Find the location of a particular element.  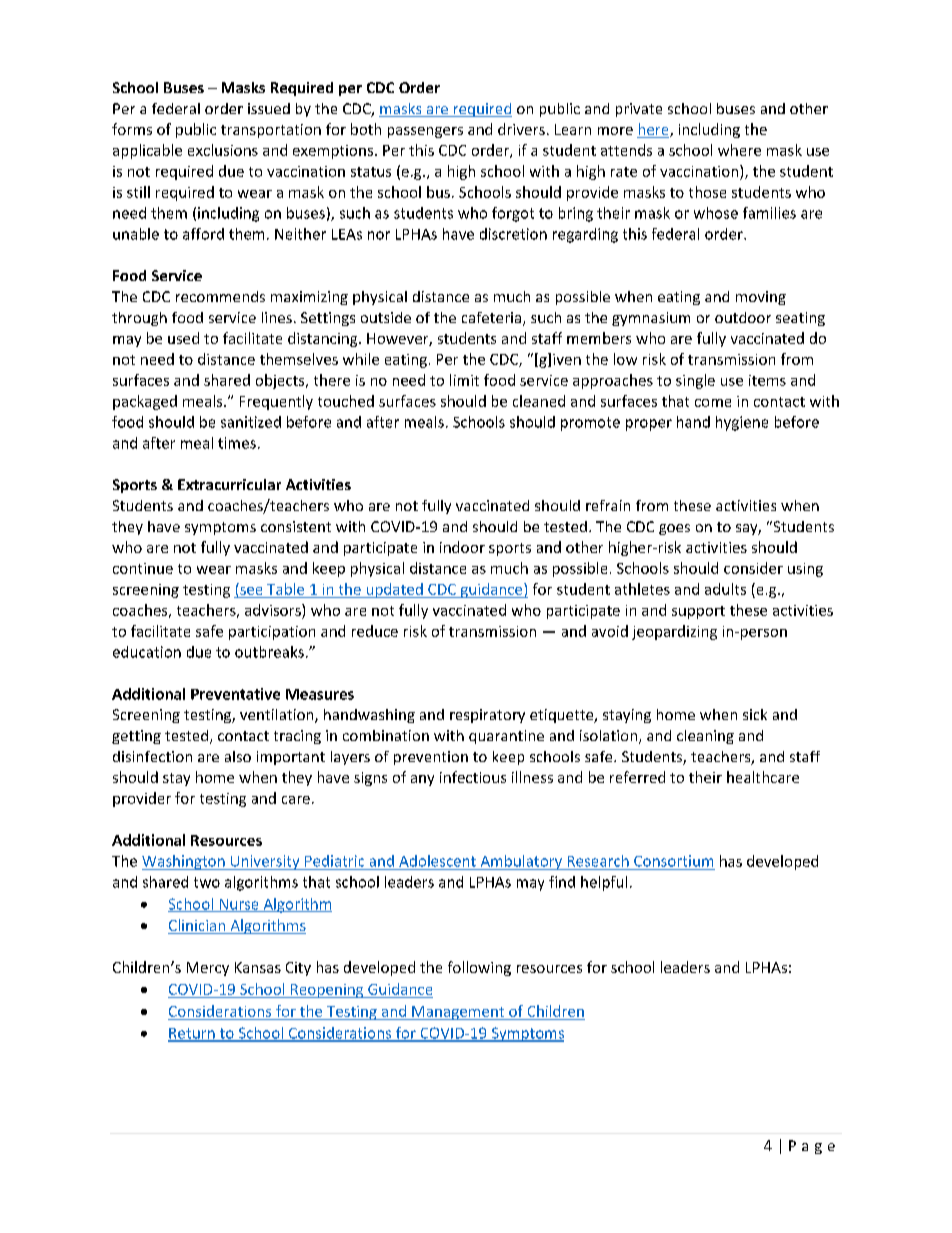

infectious is located at coordinates (473, 777).
